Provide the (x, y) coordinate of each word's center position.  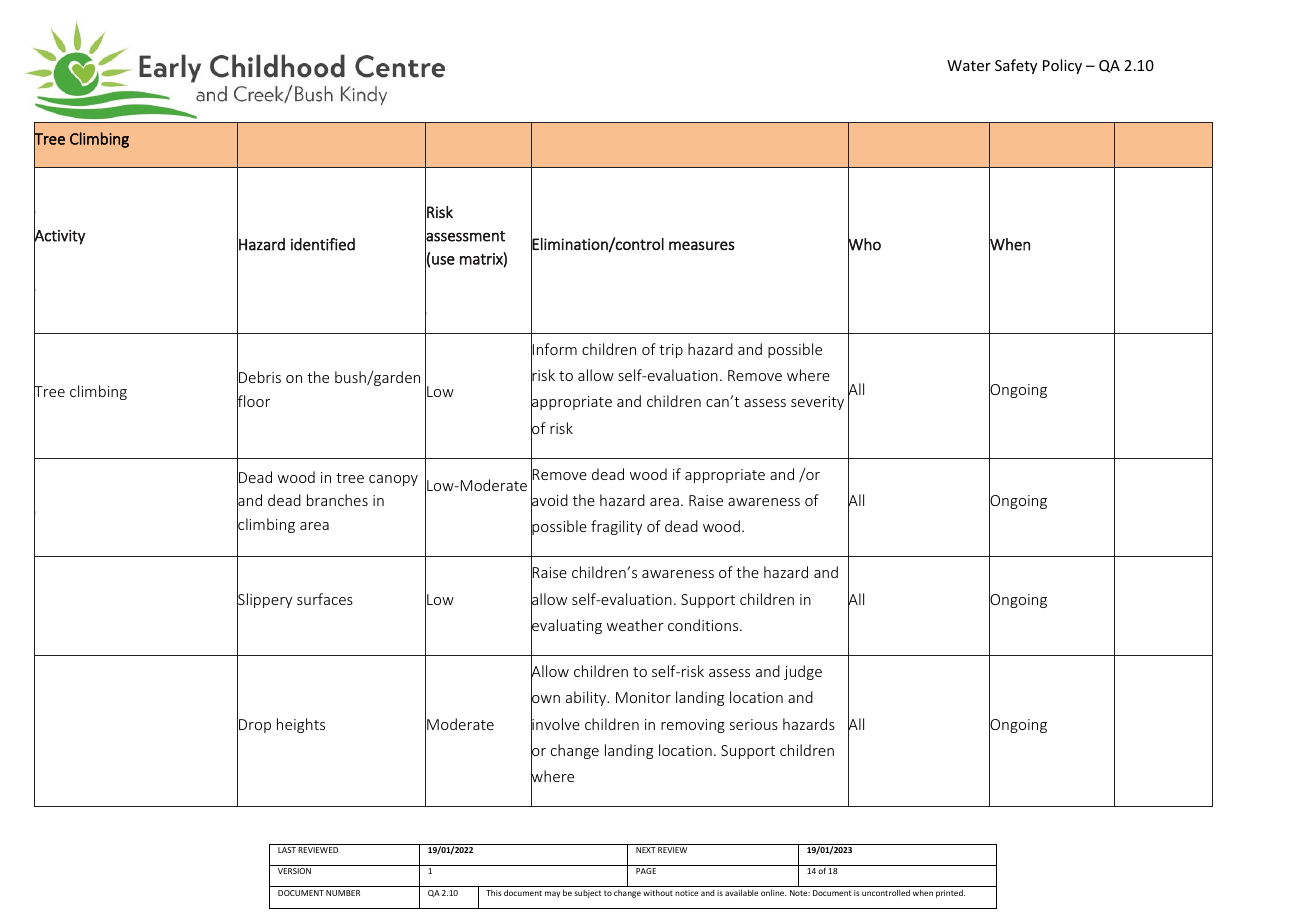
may (552, 894)
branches (337, 500)
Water (969, 65)
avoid (549, 500)
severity (817, 403)
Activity (60, 237)
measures (702, 245)
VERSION (294, 871)
